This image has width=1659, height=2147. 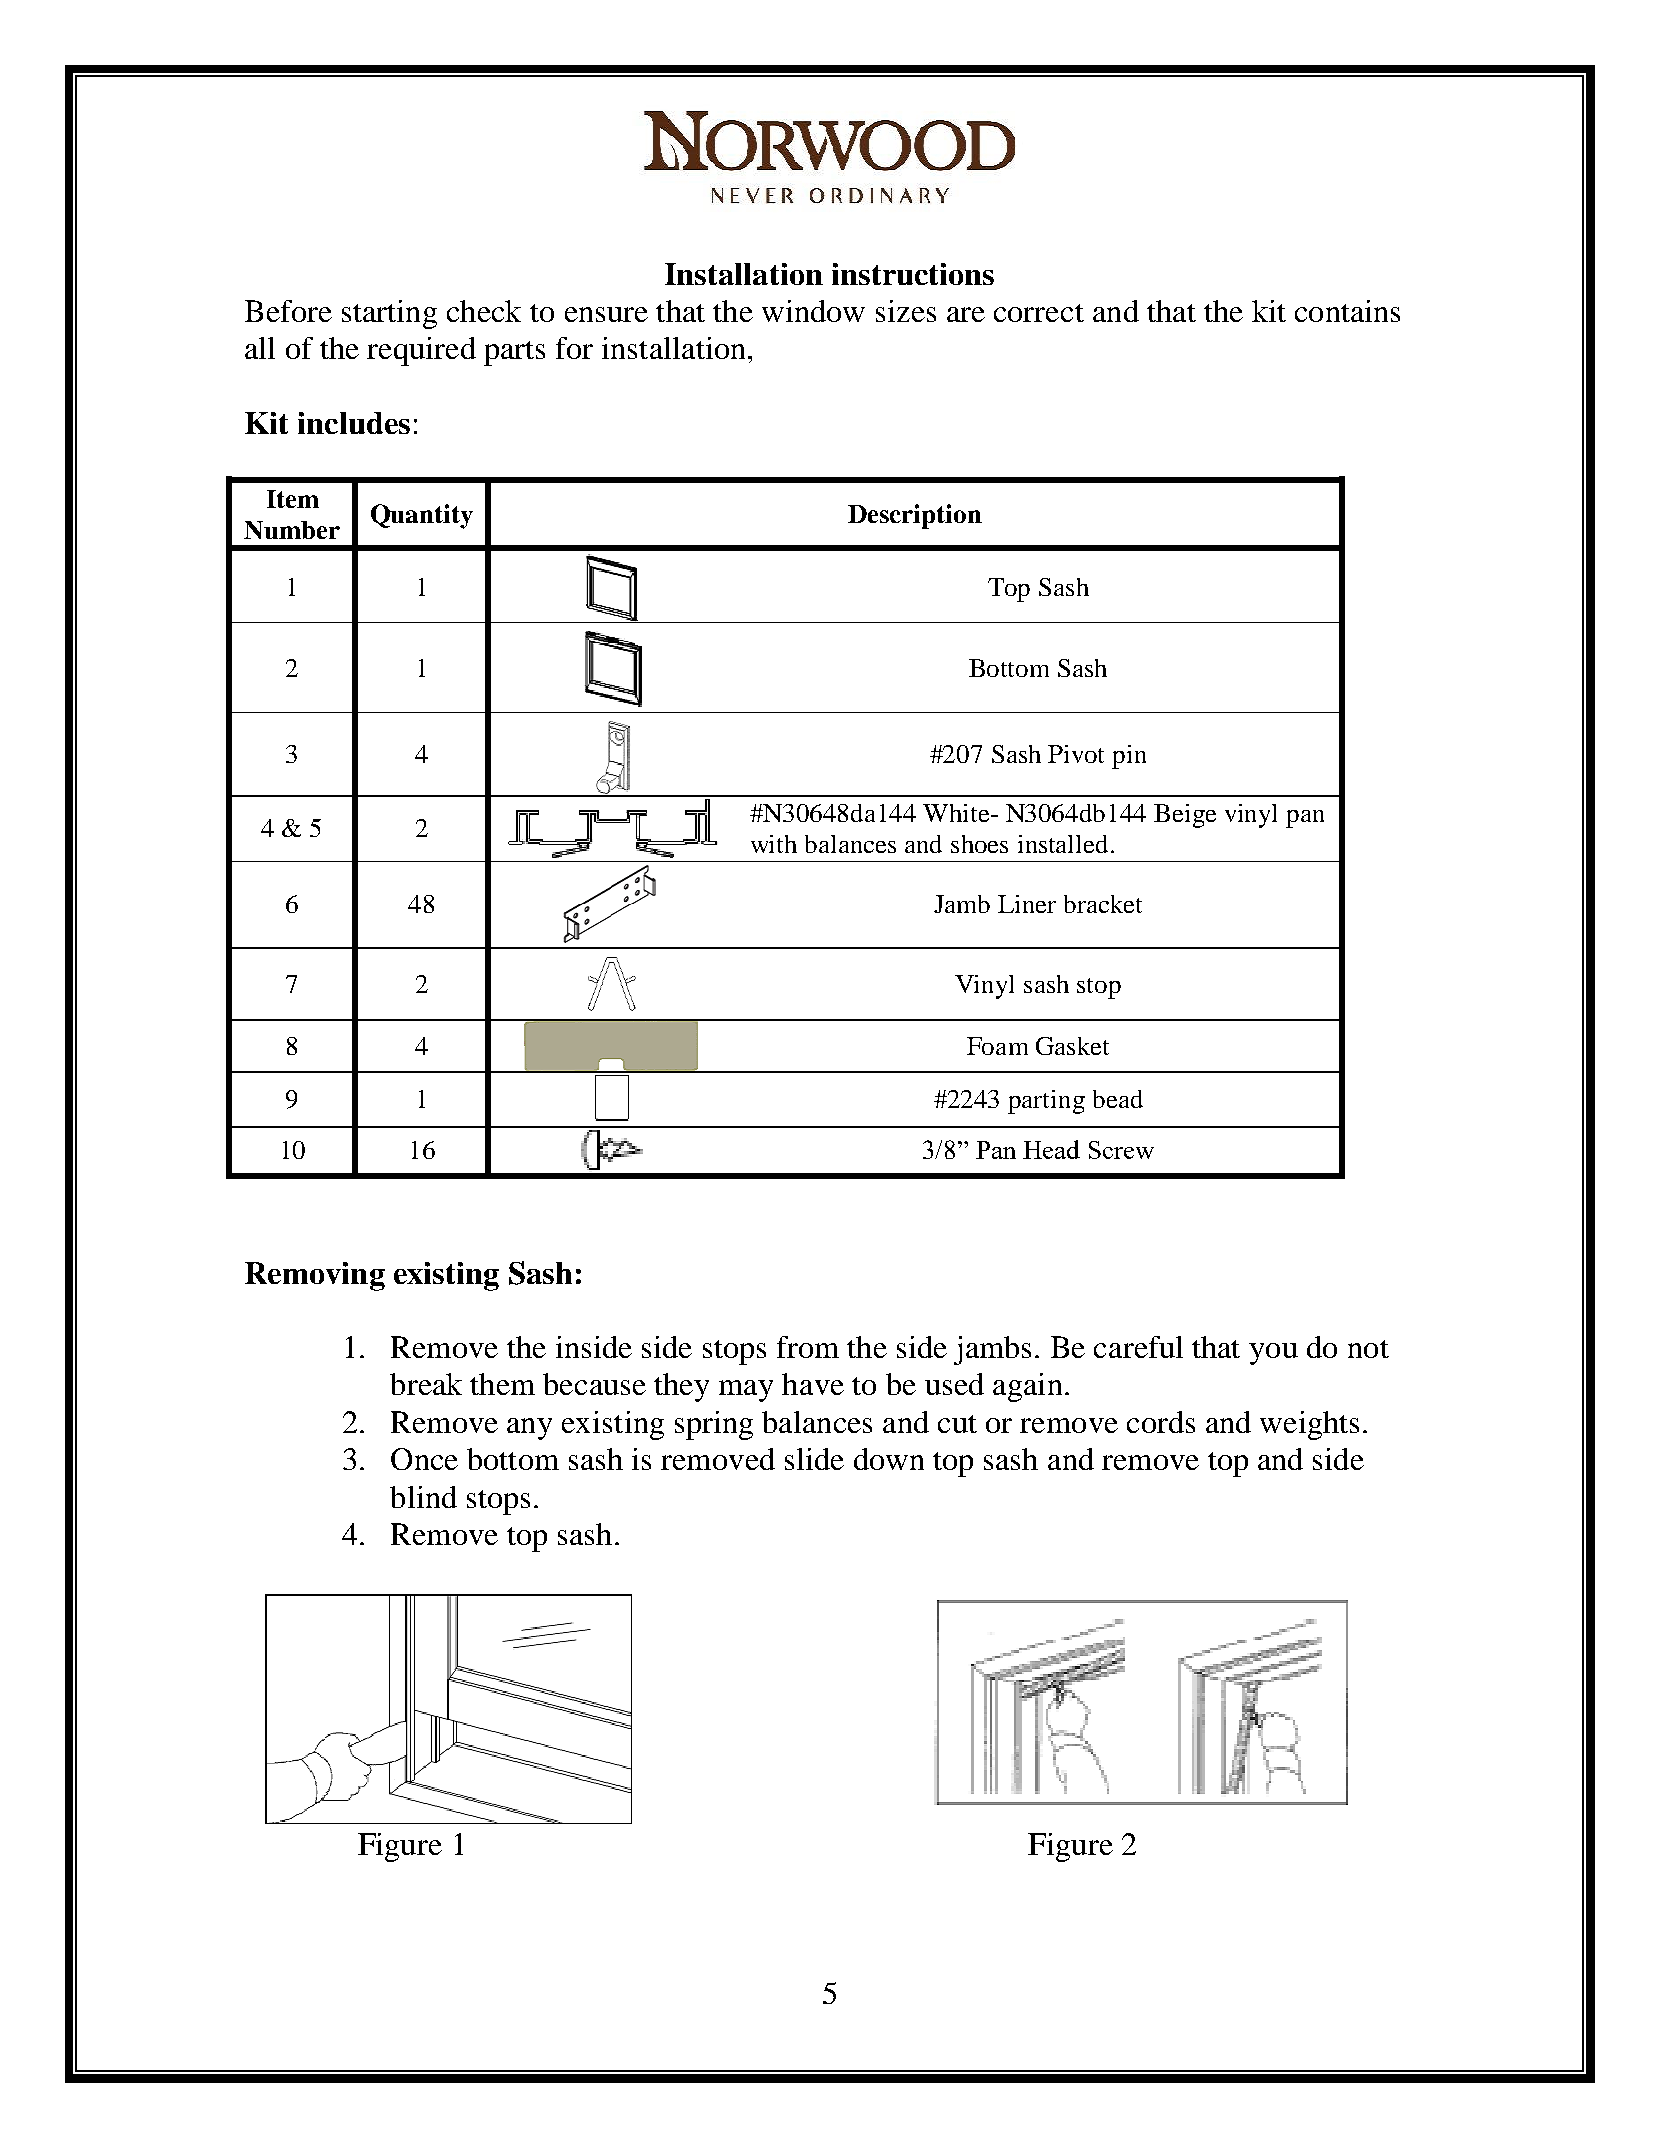 I want to click on with, so click(x=774, y=844).
